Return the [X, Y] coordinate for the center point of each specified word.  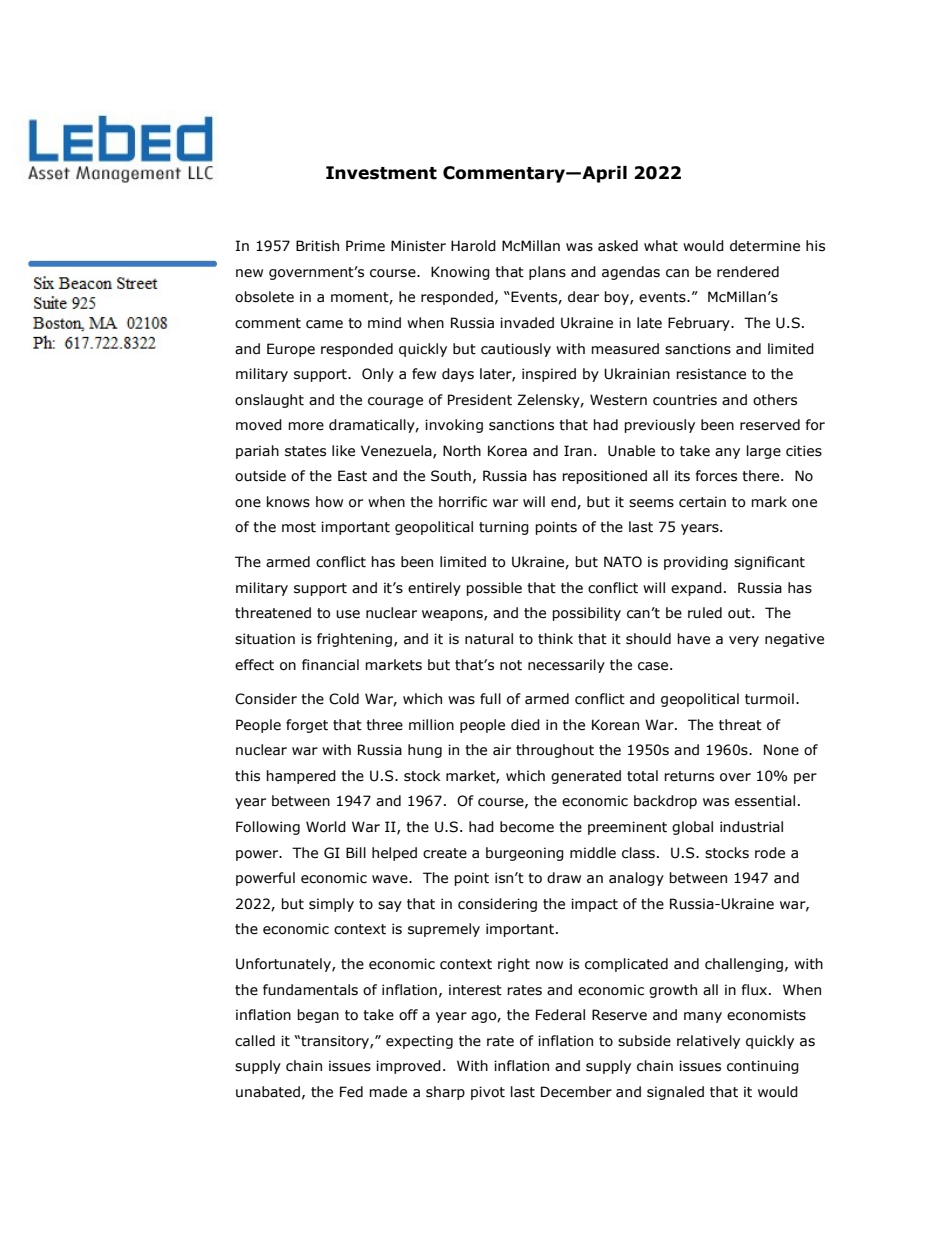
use [348, 614]
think [555, 639]
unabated [268, 1092]
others [775, 400]
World [326, 827]
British [317, 246]
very [744, 641]
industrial [751, 827]
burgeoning [525, 854]
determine [765, 246]
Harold [473, 246]
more [306, 426]
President [480, 400]
